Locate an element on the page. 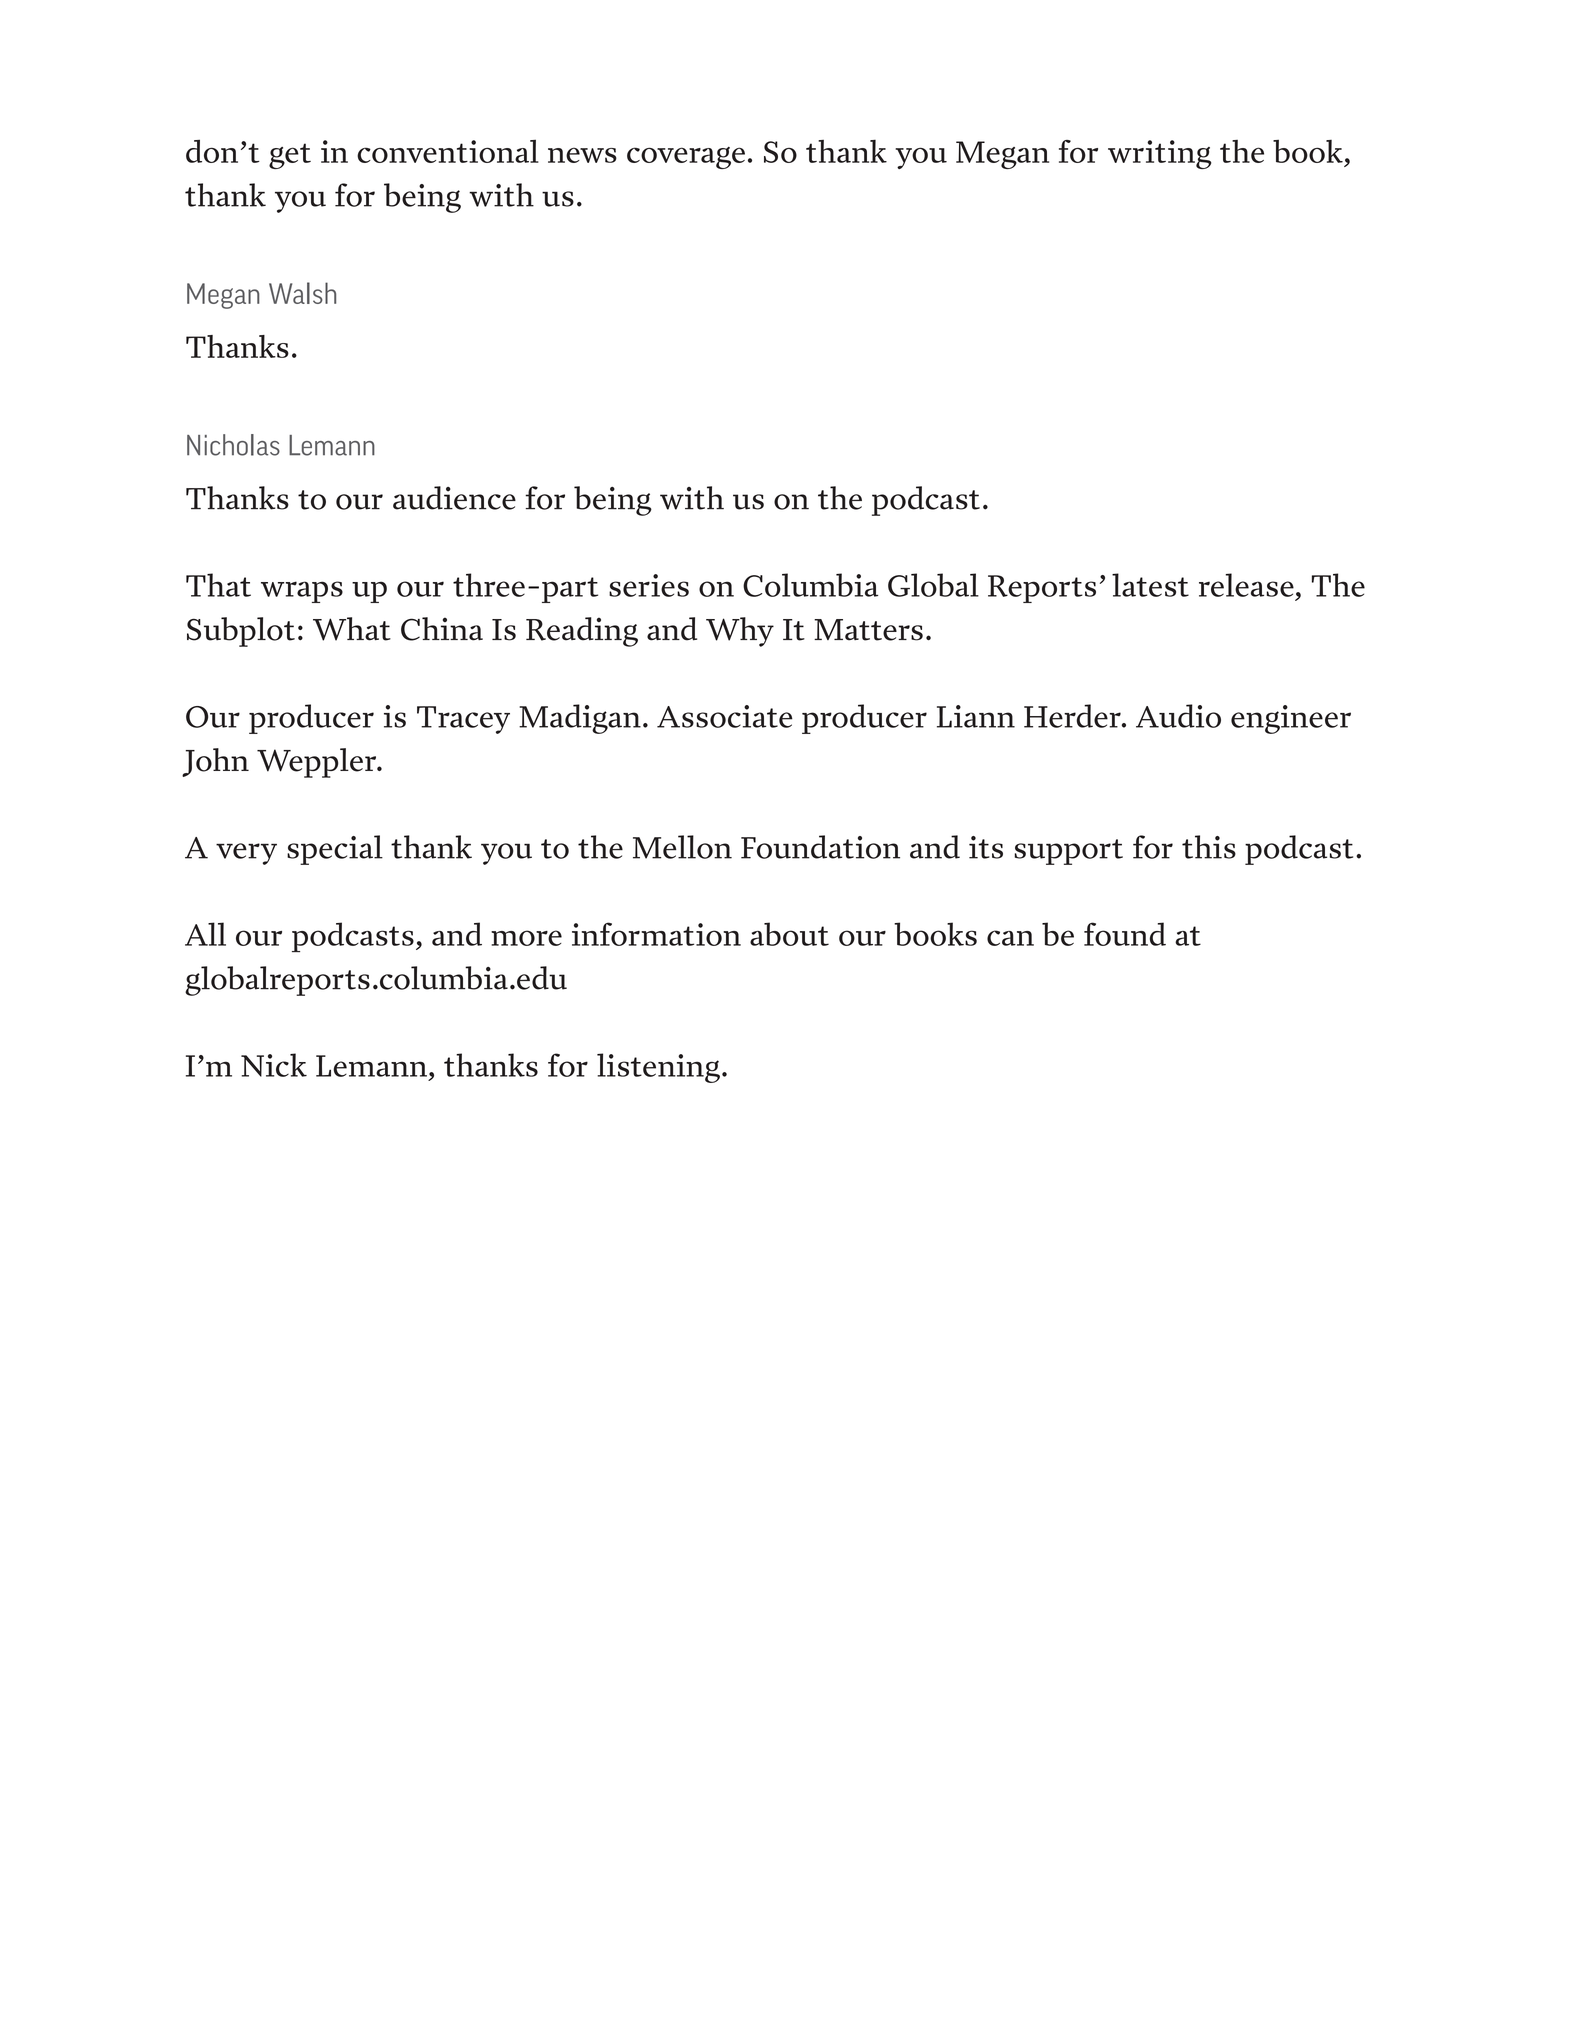 The width and height of the document is (1571, 2033). audience is located at coordinates (454, 498).
